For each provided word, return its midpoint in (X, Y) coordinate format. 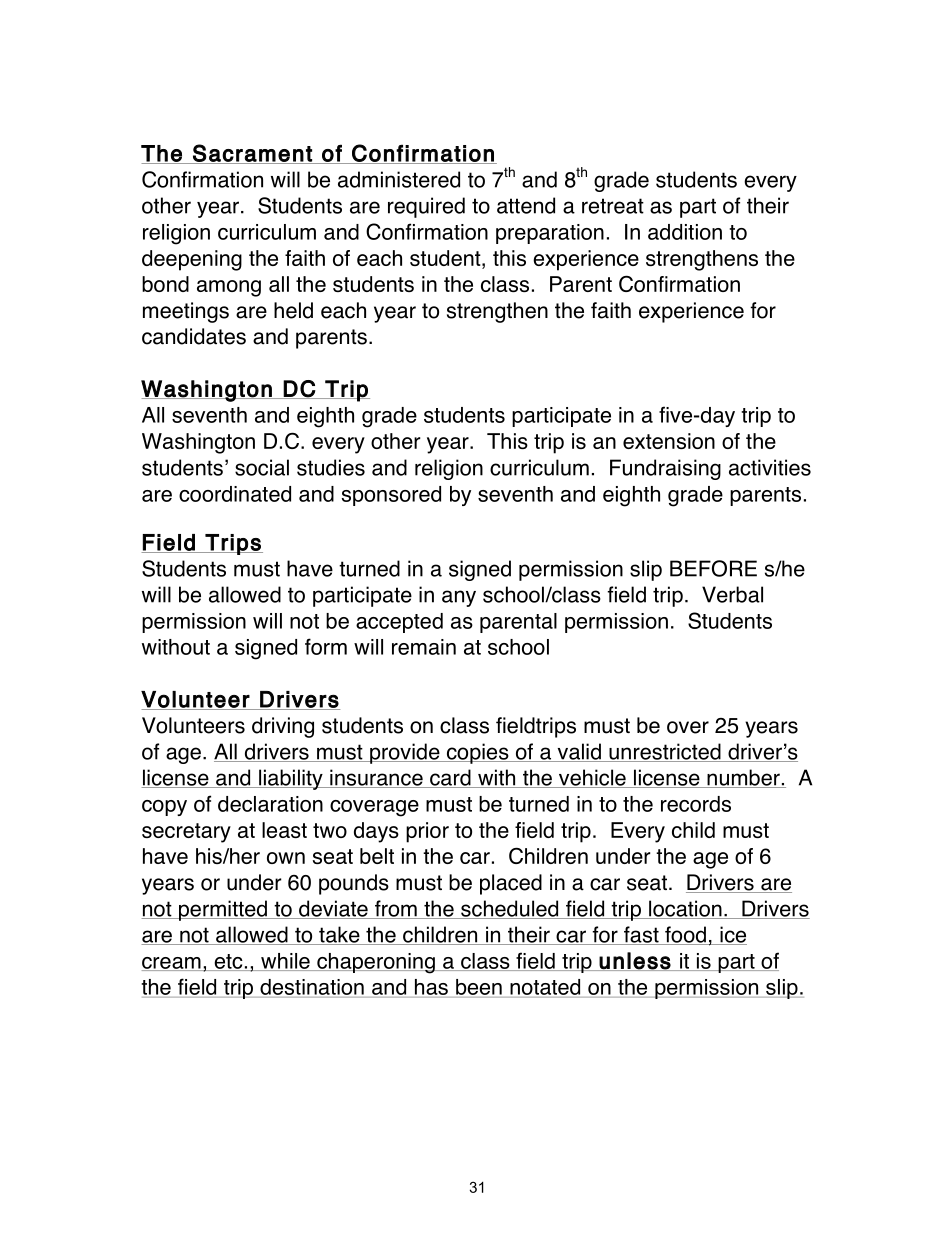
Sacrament (252, 154)
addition (685, 232)
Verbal (732, 594)
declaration (270, 804)
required (426, 207)
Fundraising (665, 469)
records (696, 804)
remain (424, 647)
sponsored (391, 496)
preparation (550, 234)
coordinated (235, 494)
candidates (194, 336)
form (326, 646)
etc (228, 962)
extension (669, 441)
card (450, 778)
